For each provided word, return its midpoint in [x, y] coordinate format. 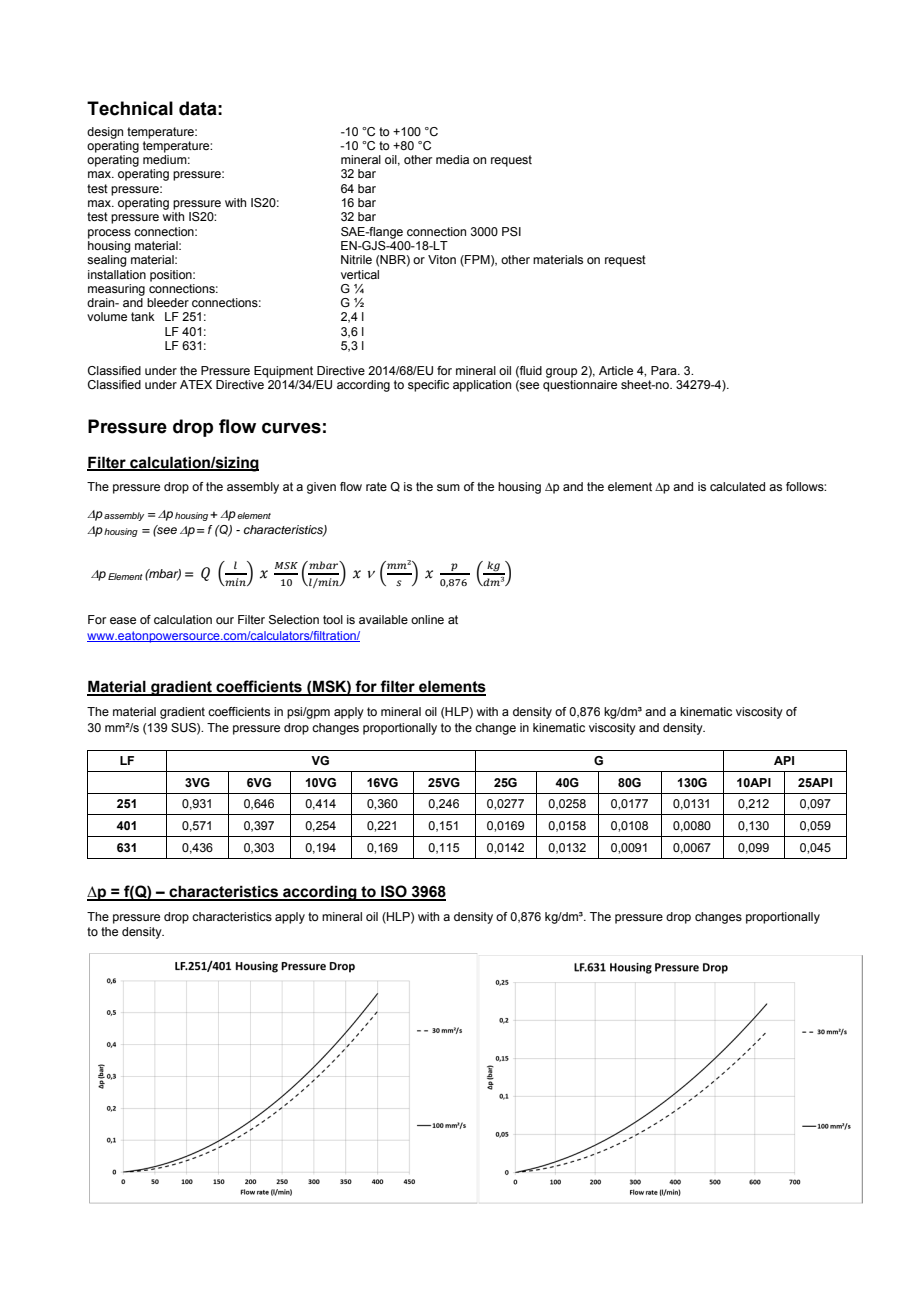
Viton [442, 259]
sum [448, 487]
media [452, 159]
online [427, 619]
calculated [737, 486]
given [321, 488]
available [383, 619]
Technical [130, 108]
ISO [394, 892]
